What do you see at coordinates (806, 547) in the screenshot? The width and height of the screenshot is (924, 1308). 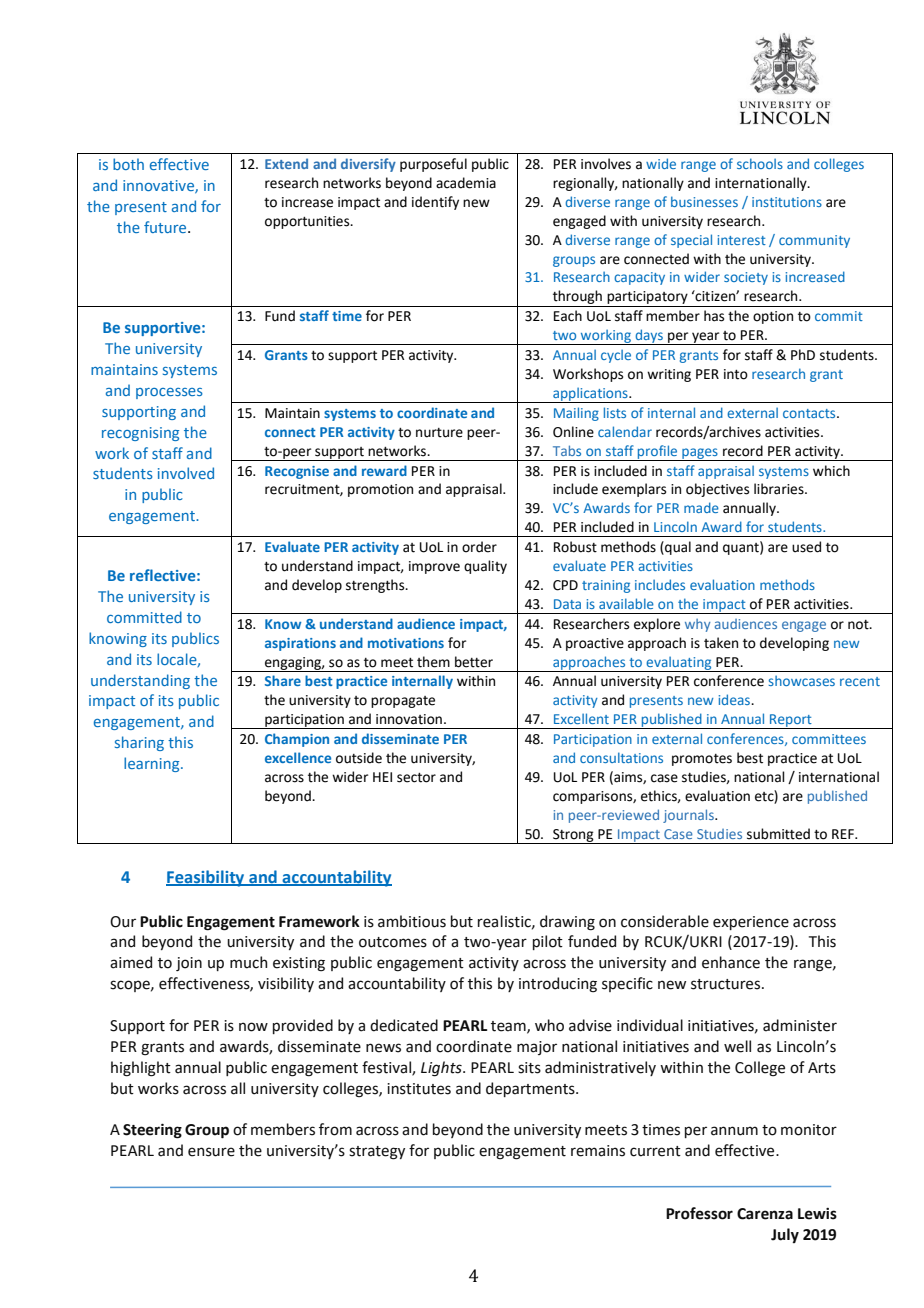 I see `used` at bounding box center [806, 547].
